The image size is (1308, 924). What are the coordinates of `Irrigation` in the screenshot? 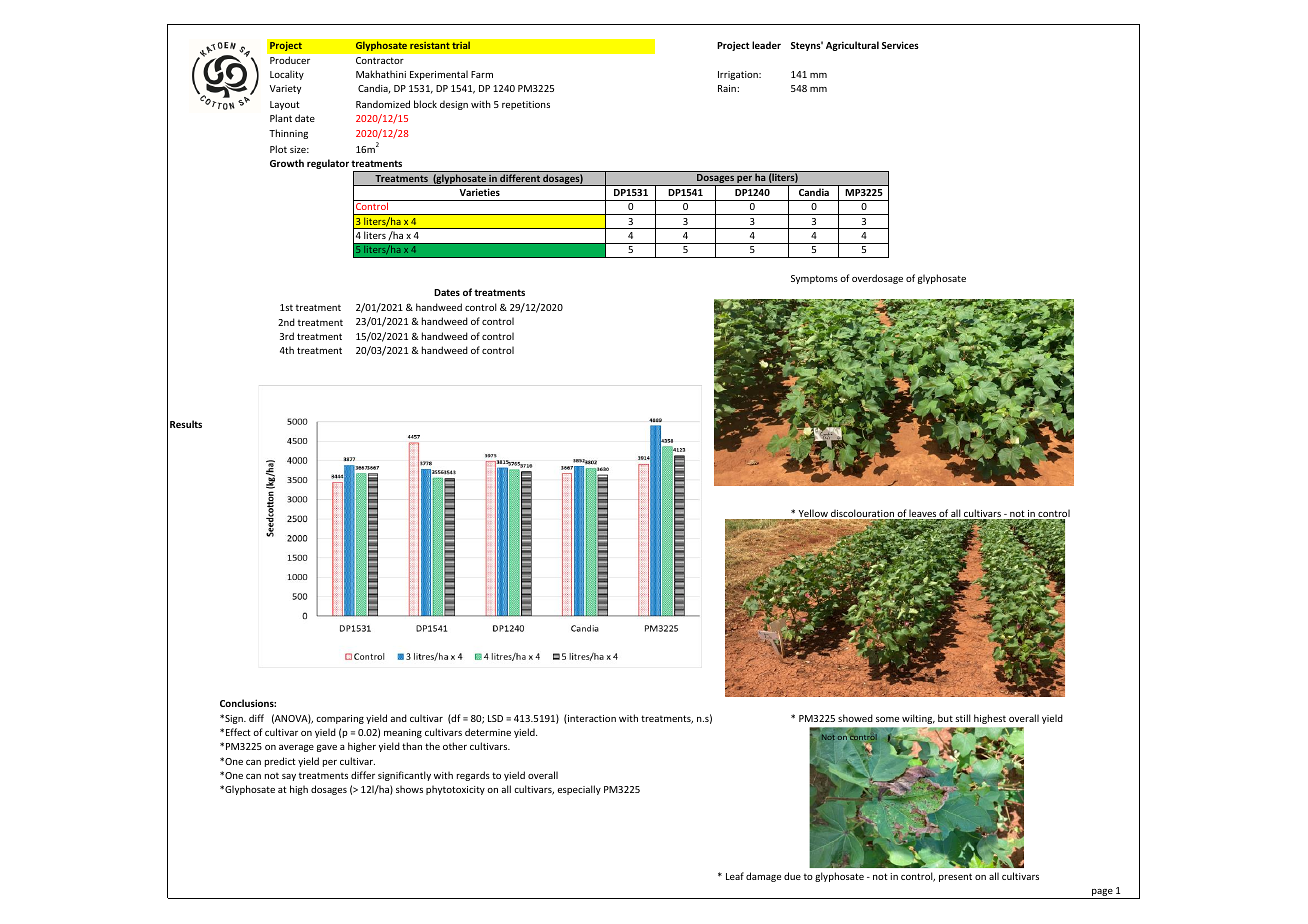 It's located at (739, 75).
